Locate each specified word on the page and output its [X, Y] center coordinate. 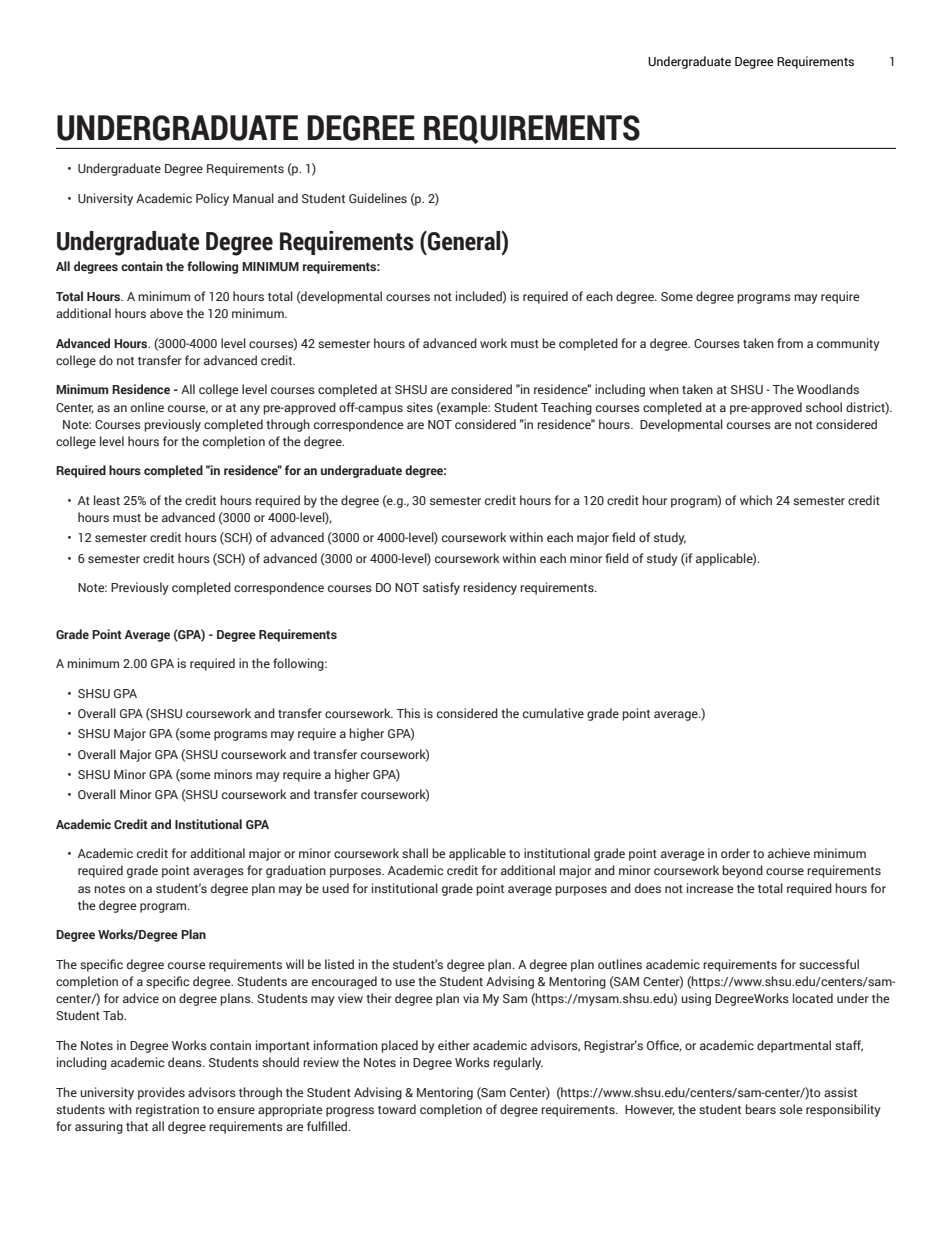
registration [167, 1110]
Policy [212, 199]
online [147, 407]
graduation [296, 871]
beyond [742, 871]
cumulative [553, 713]
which [756, 500]
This [408, 713]
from [790, 343]
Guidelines [378, 198]
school [824, 407]
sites [420, 407]
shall [415, 853]
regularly [518, 1063]
